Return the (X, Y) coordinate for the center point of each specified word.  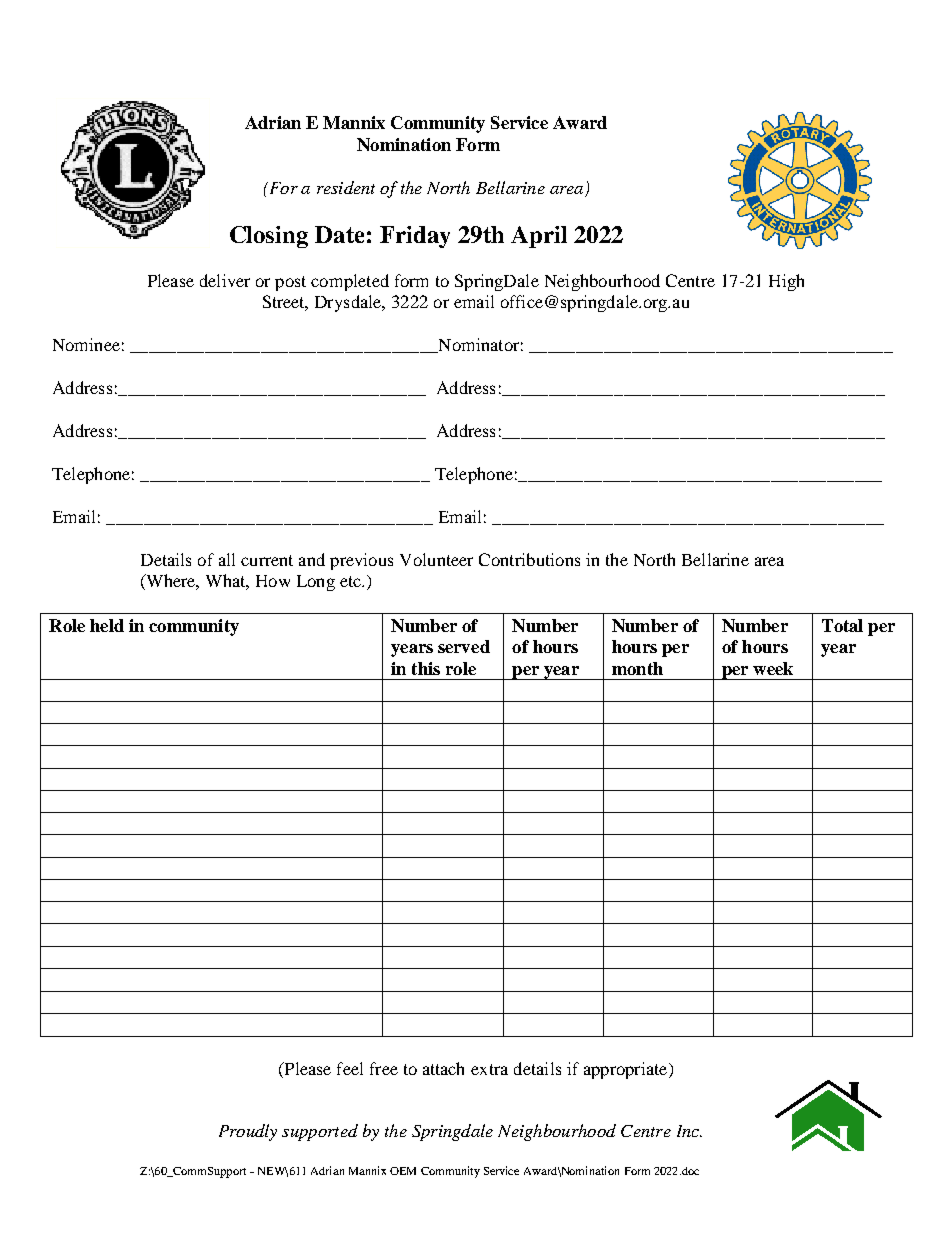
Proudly (248, 1132)
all (227, 559)
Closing (269, 237)
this (426, 668)
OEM (403, 1171)
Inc (689, 1131)
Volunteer (436, 559)
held (107, 625)
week (773, 668)
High (786, 282)
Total (842, 625)
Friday (415, 237)
